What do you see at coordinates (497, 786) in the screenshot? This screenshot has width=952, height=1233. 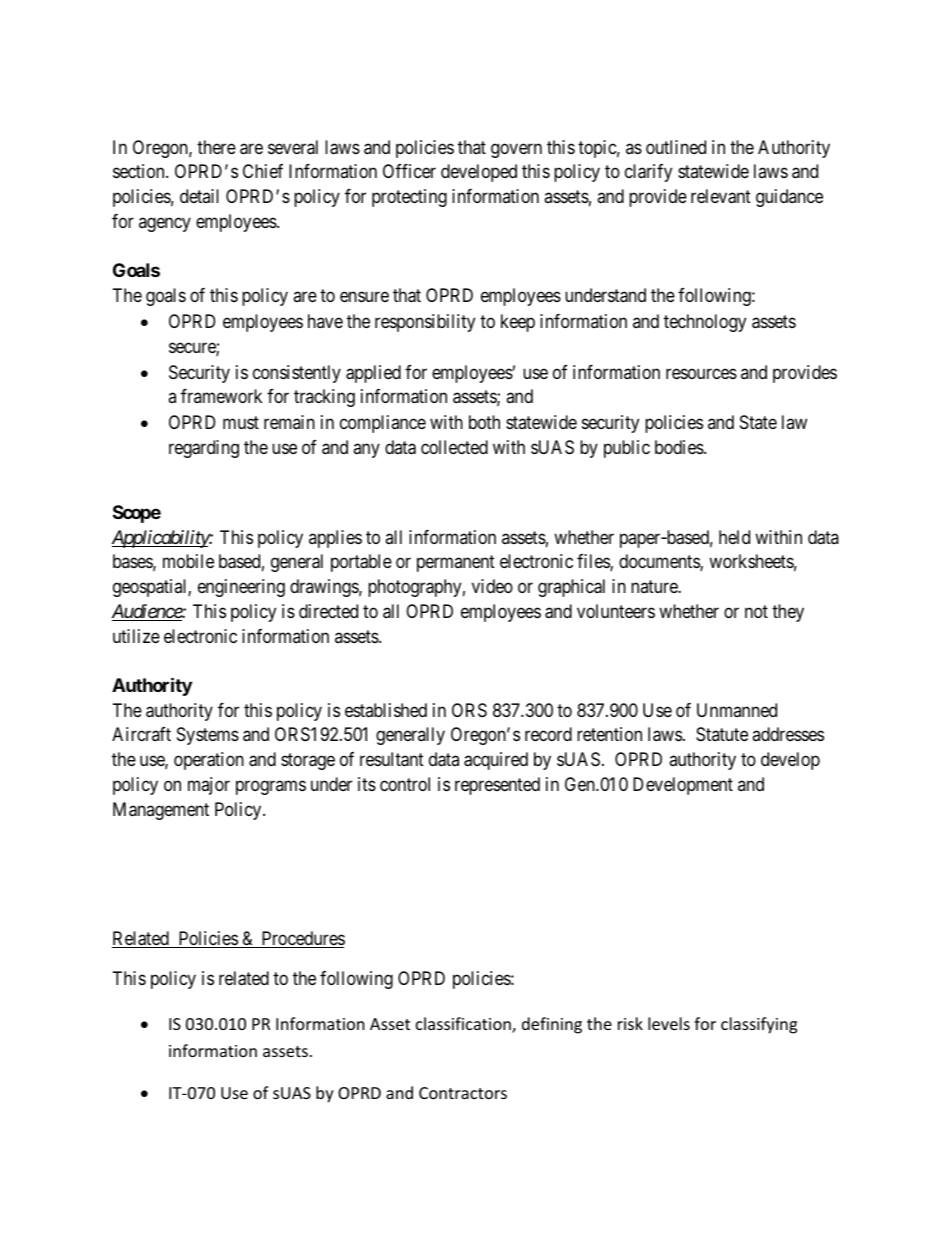 I see `represented` at bounding box center [497, 786].
